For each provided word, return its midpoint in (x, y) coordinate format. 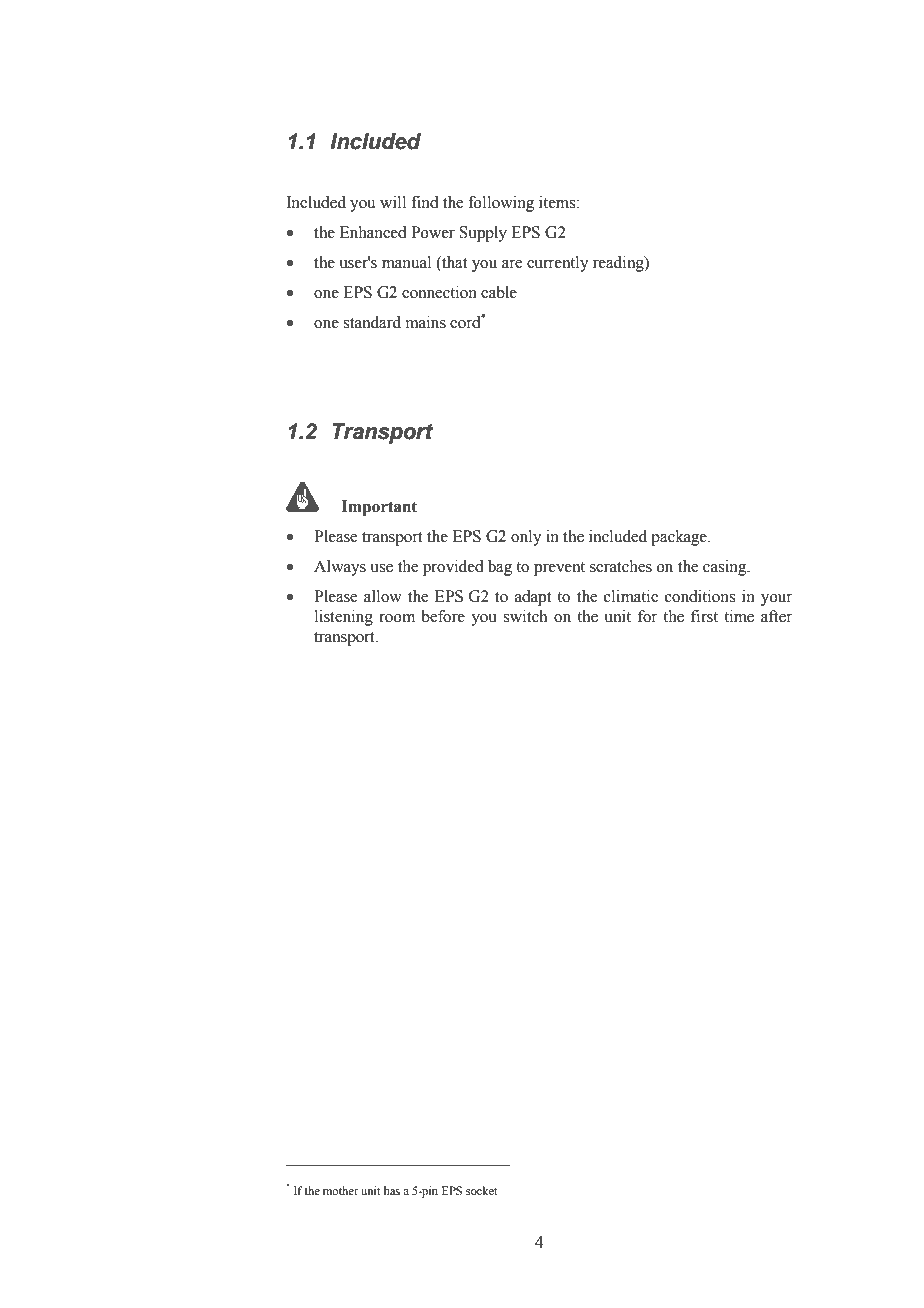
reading (619, 264)
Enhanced (373, 232)
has (392, 1190)
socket (482, 1190)
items (558, 202)
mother (341, 1190)
